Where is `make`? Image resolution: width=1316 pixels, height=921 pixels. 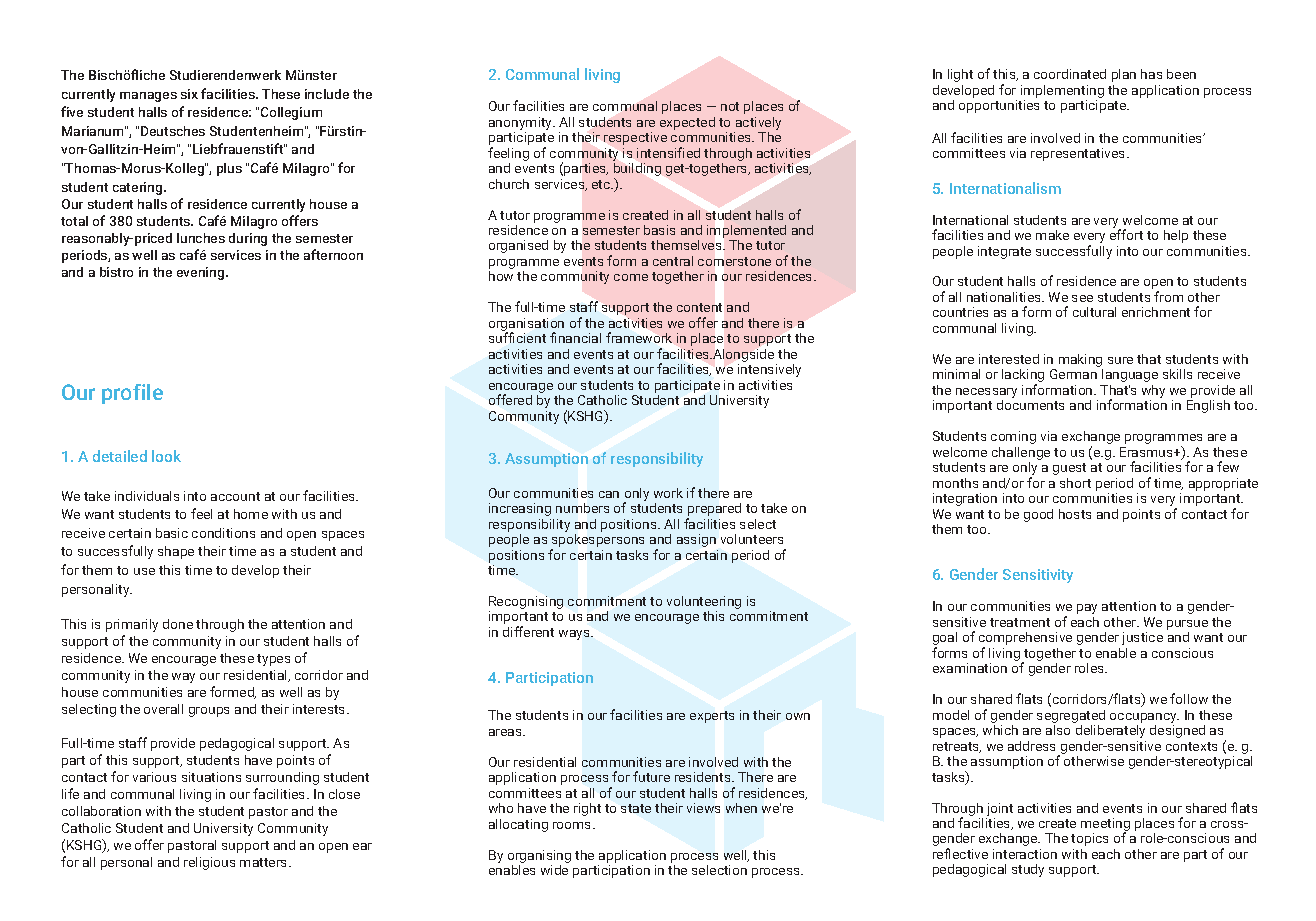 make is located at coordinates (1052, 235).
